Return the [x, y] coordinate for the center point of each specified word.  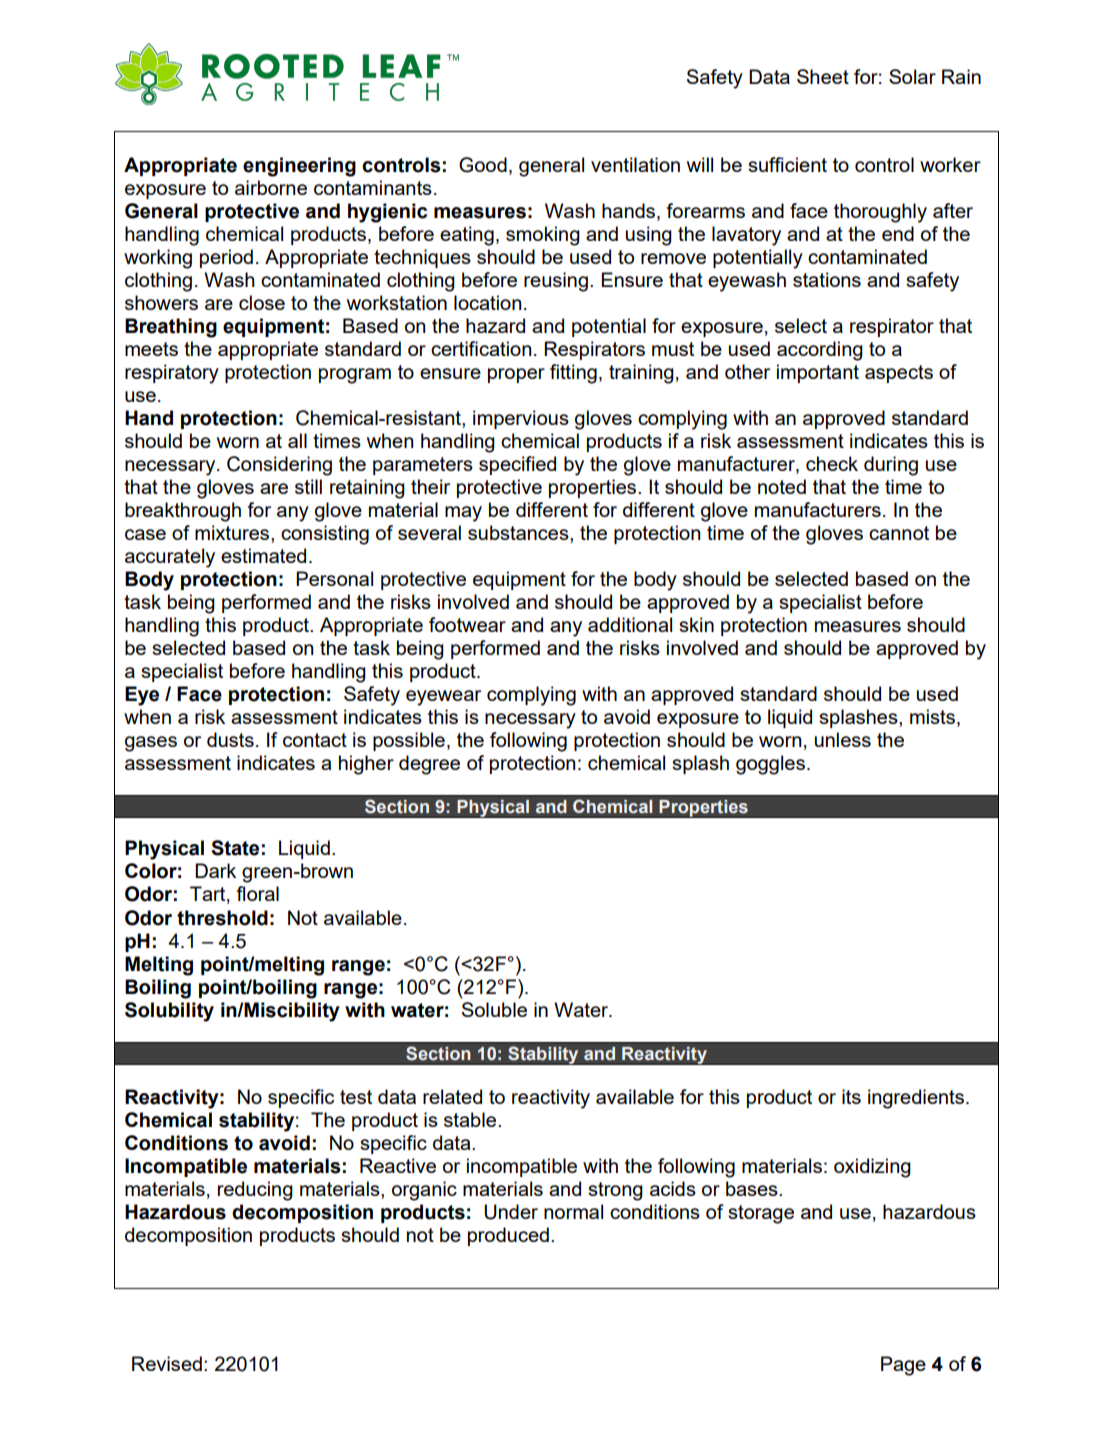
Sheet [823, 76]
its [851, 1096]
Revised [167, 1363]
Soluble [494, 1009]
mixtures [233, 532]
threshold [222, 918]
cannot [899, 533]
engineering [299, 167]
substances [519, 532]
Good [483, 165]
